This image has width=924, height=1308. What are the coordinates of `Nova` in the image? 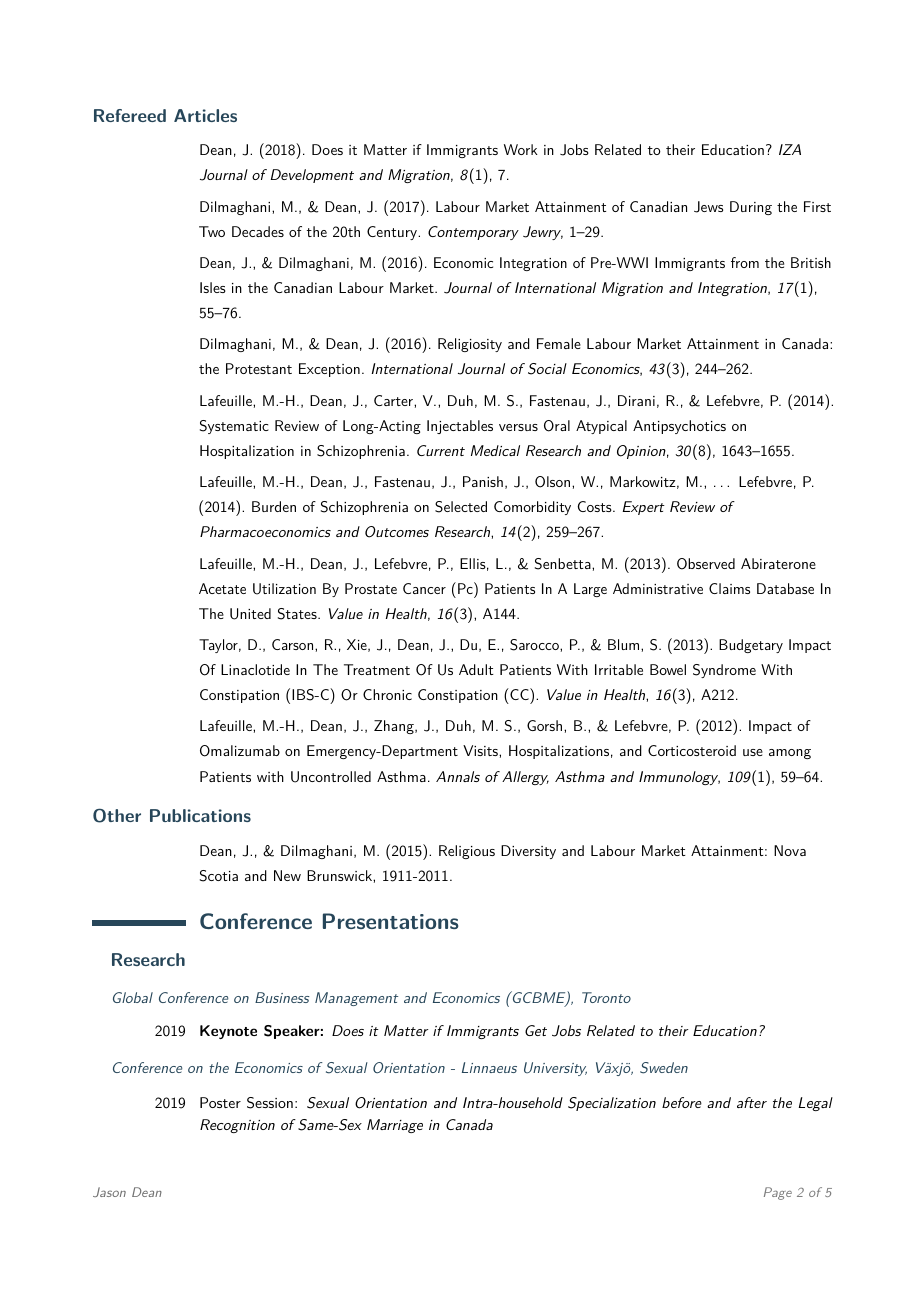 It's located at (790, 850).
